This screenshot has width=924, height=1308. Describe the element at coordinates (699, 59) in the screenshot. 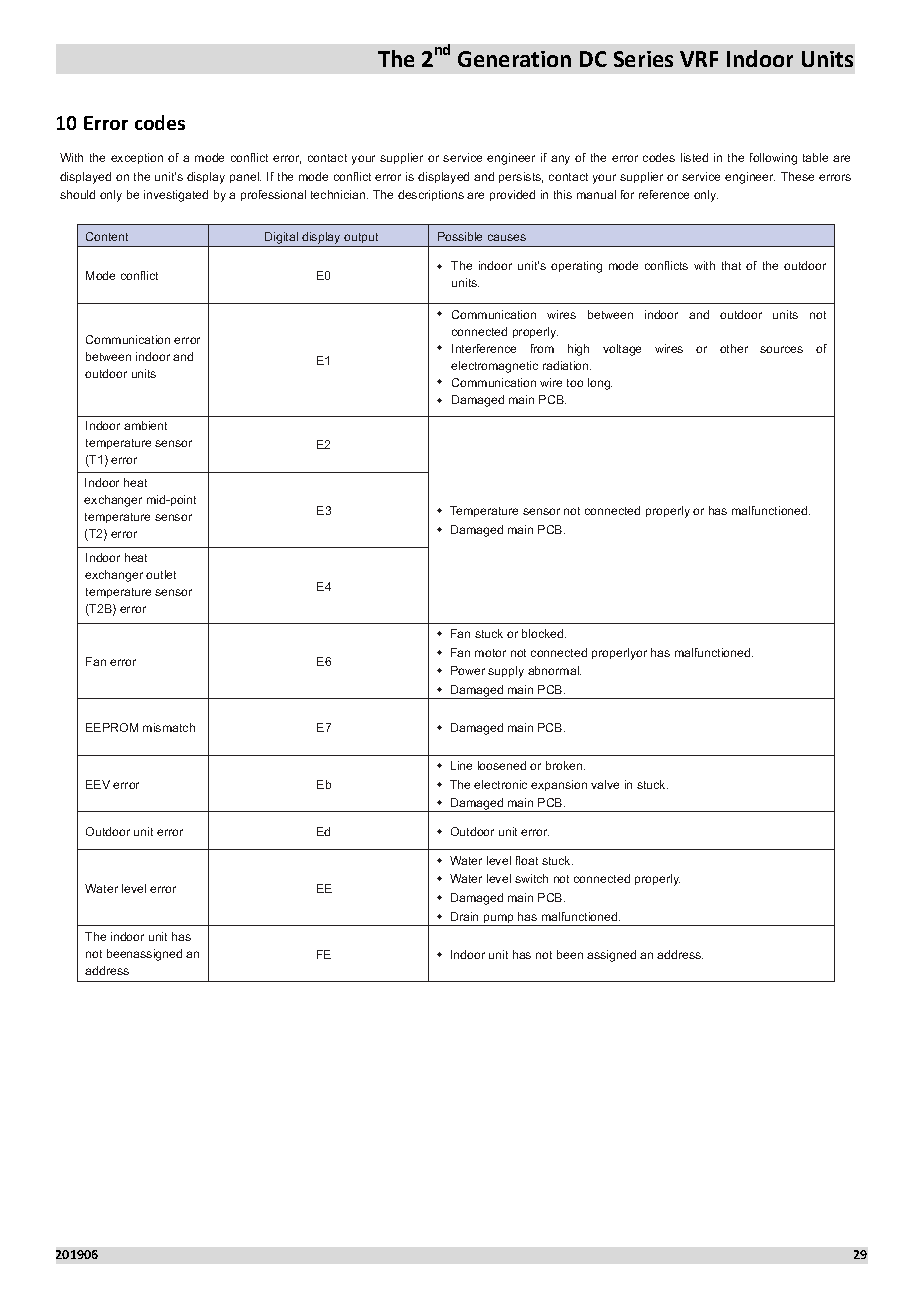

I see `VRF` at that location.
